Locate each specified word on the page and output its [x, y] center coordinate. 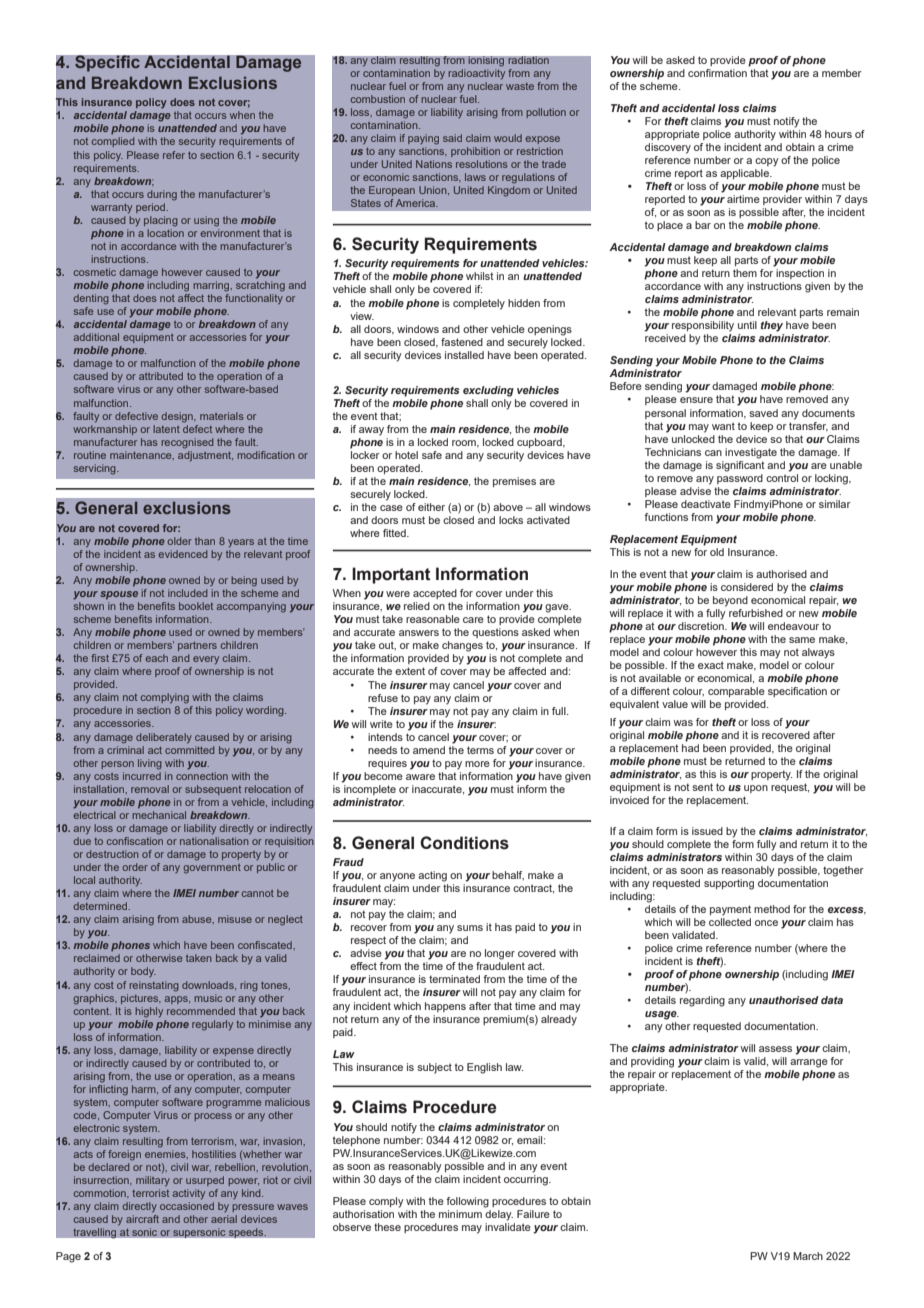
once [766, 923]
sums [470, 928]
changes [462, 646]
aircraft [142, 1219]
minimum [460, 1214]
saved [763, 413]
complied [113, 142]
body [143, 972]
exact [711, 665]
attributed [161, 376]
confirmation [717, 73]
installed [464, 355]
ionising [486, 61]
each [157, 658]
